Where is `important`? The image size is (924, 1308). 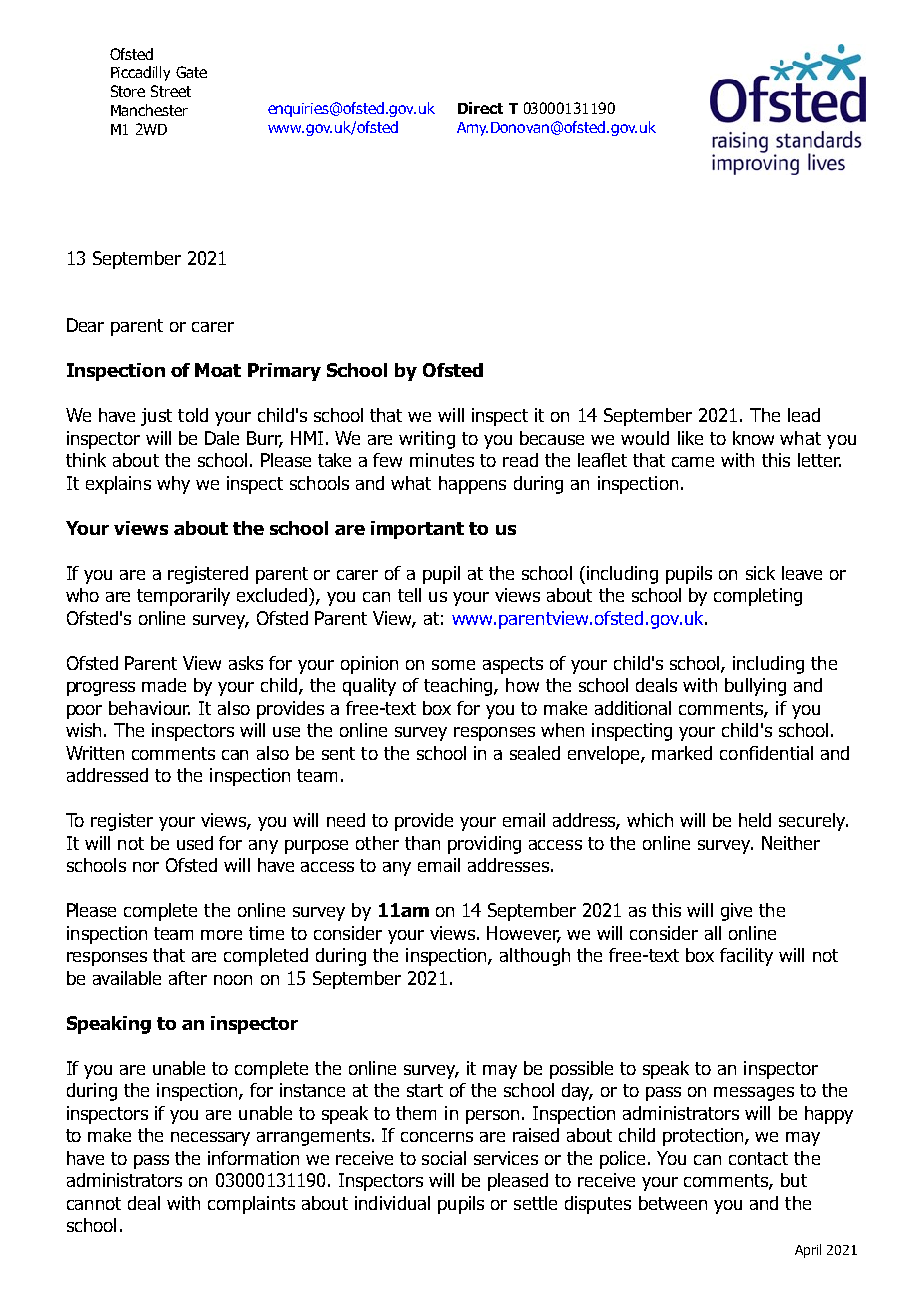 important is located at coordinates (417, 530).
